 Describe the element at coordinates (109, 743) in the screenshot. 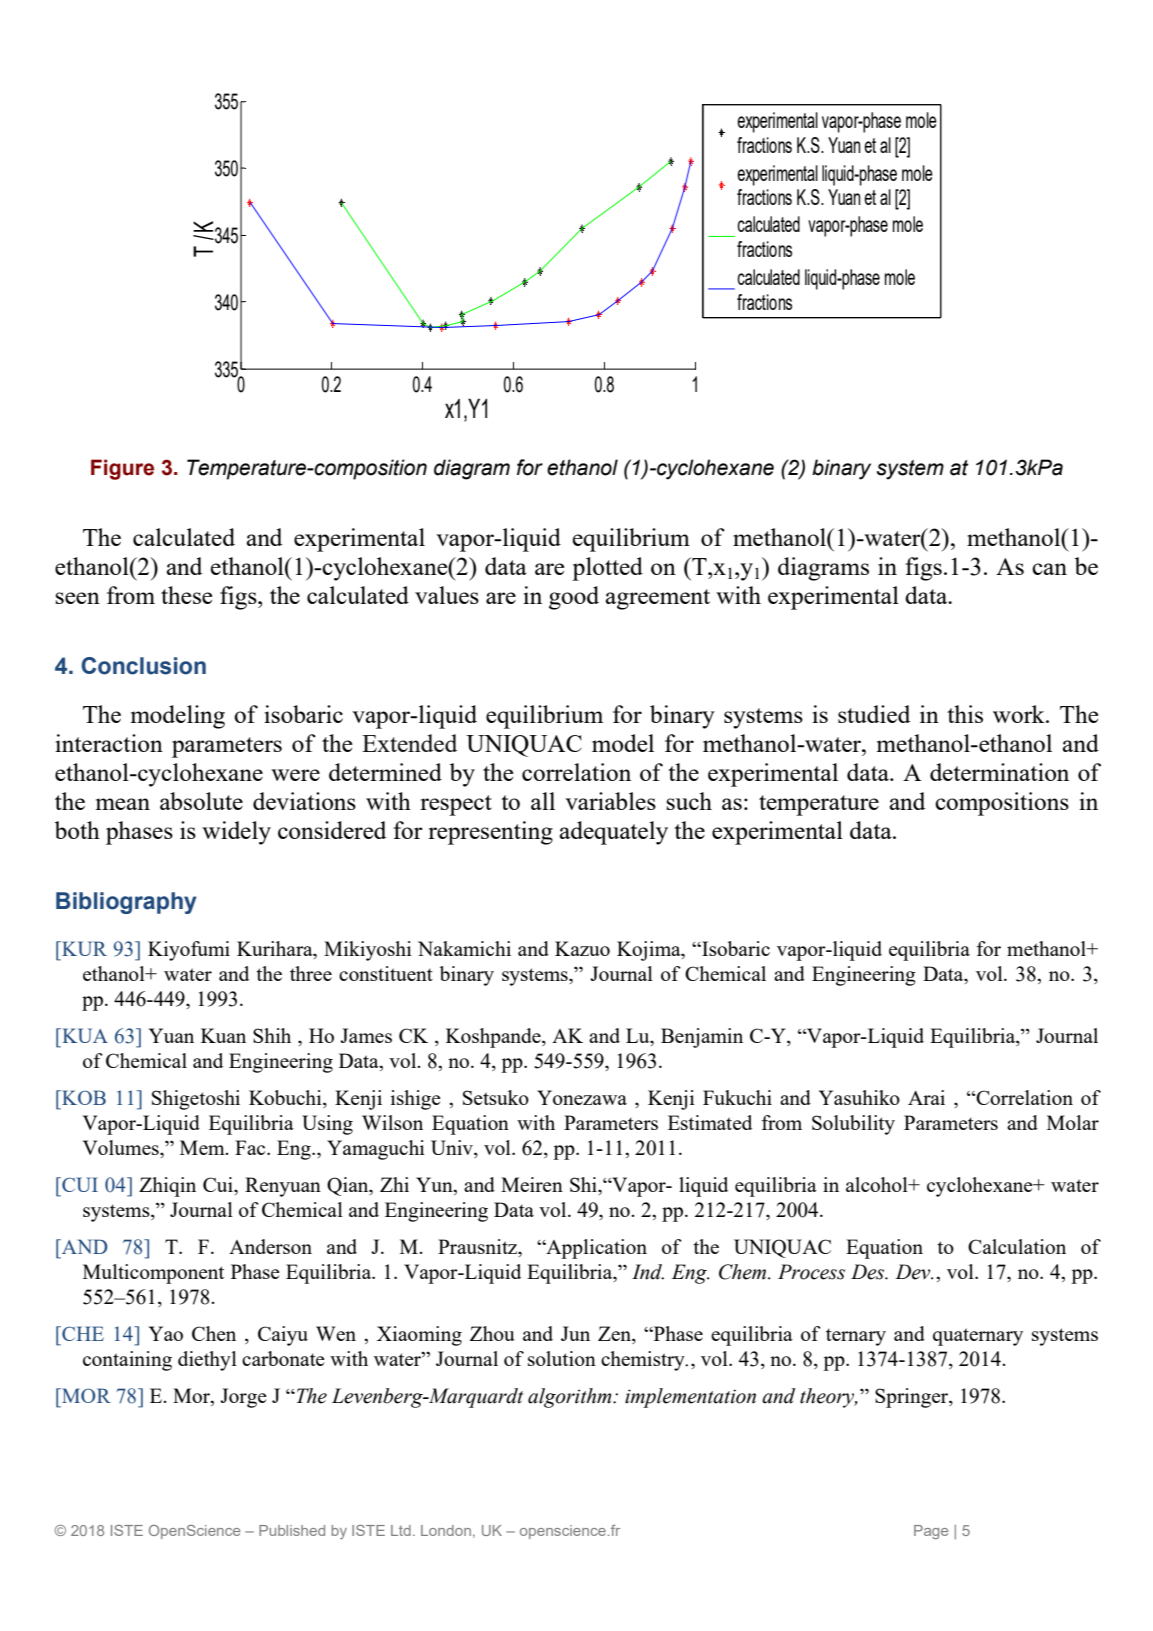

I see `interaction` at that location.
